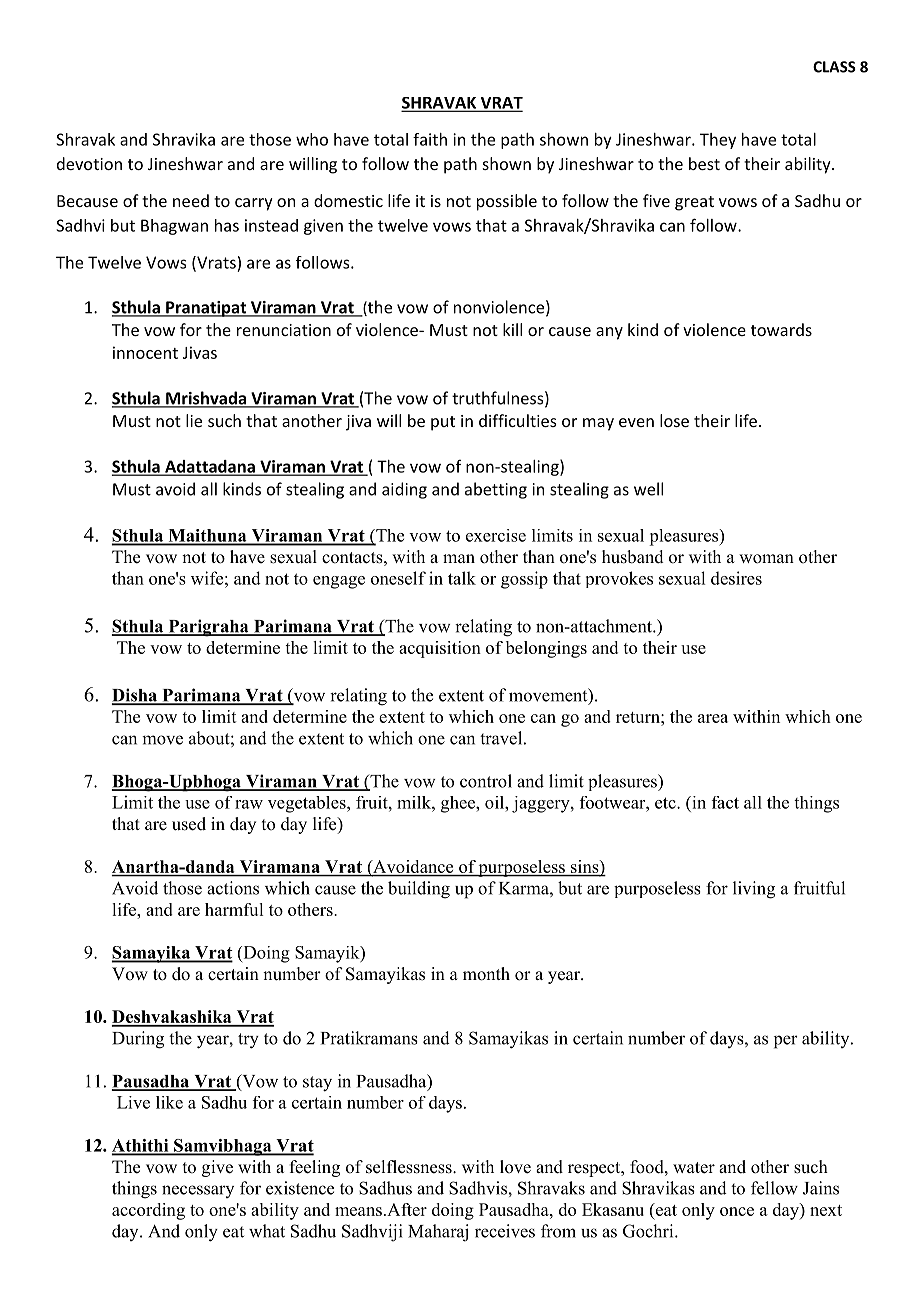 Image resolution: width=924 pixels, height=1308 pixels. What do you see at coordinates (198, 1191) in the screenshot?
I see `necessary` at bounding box center [198, 1191].
